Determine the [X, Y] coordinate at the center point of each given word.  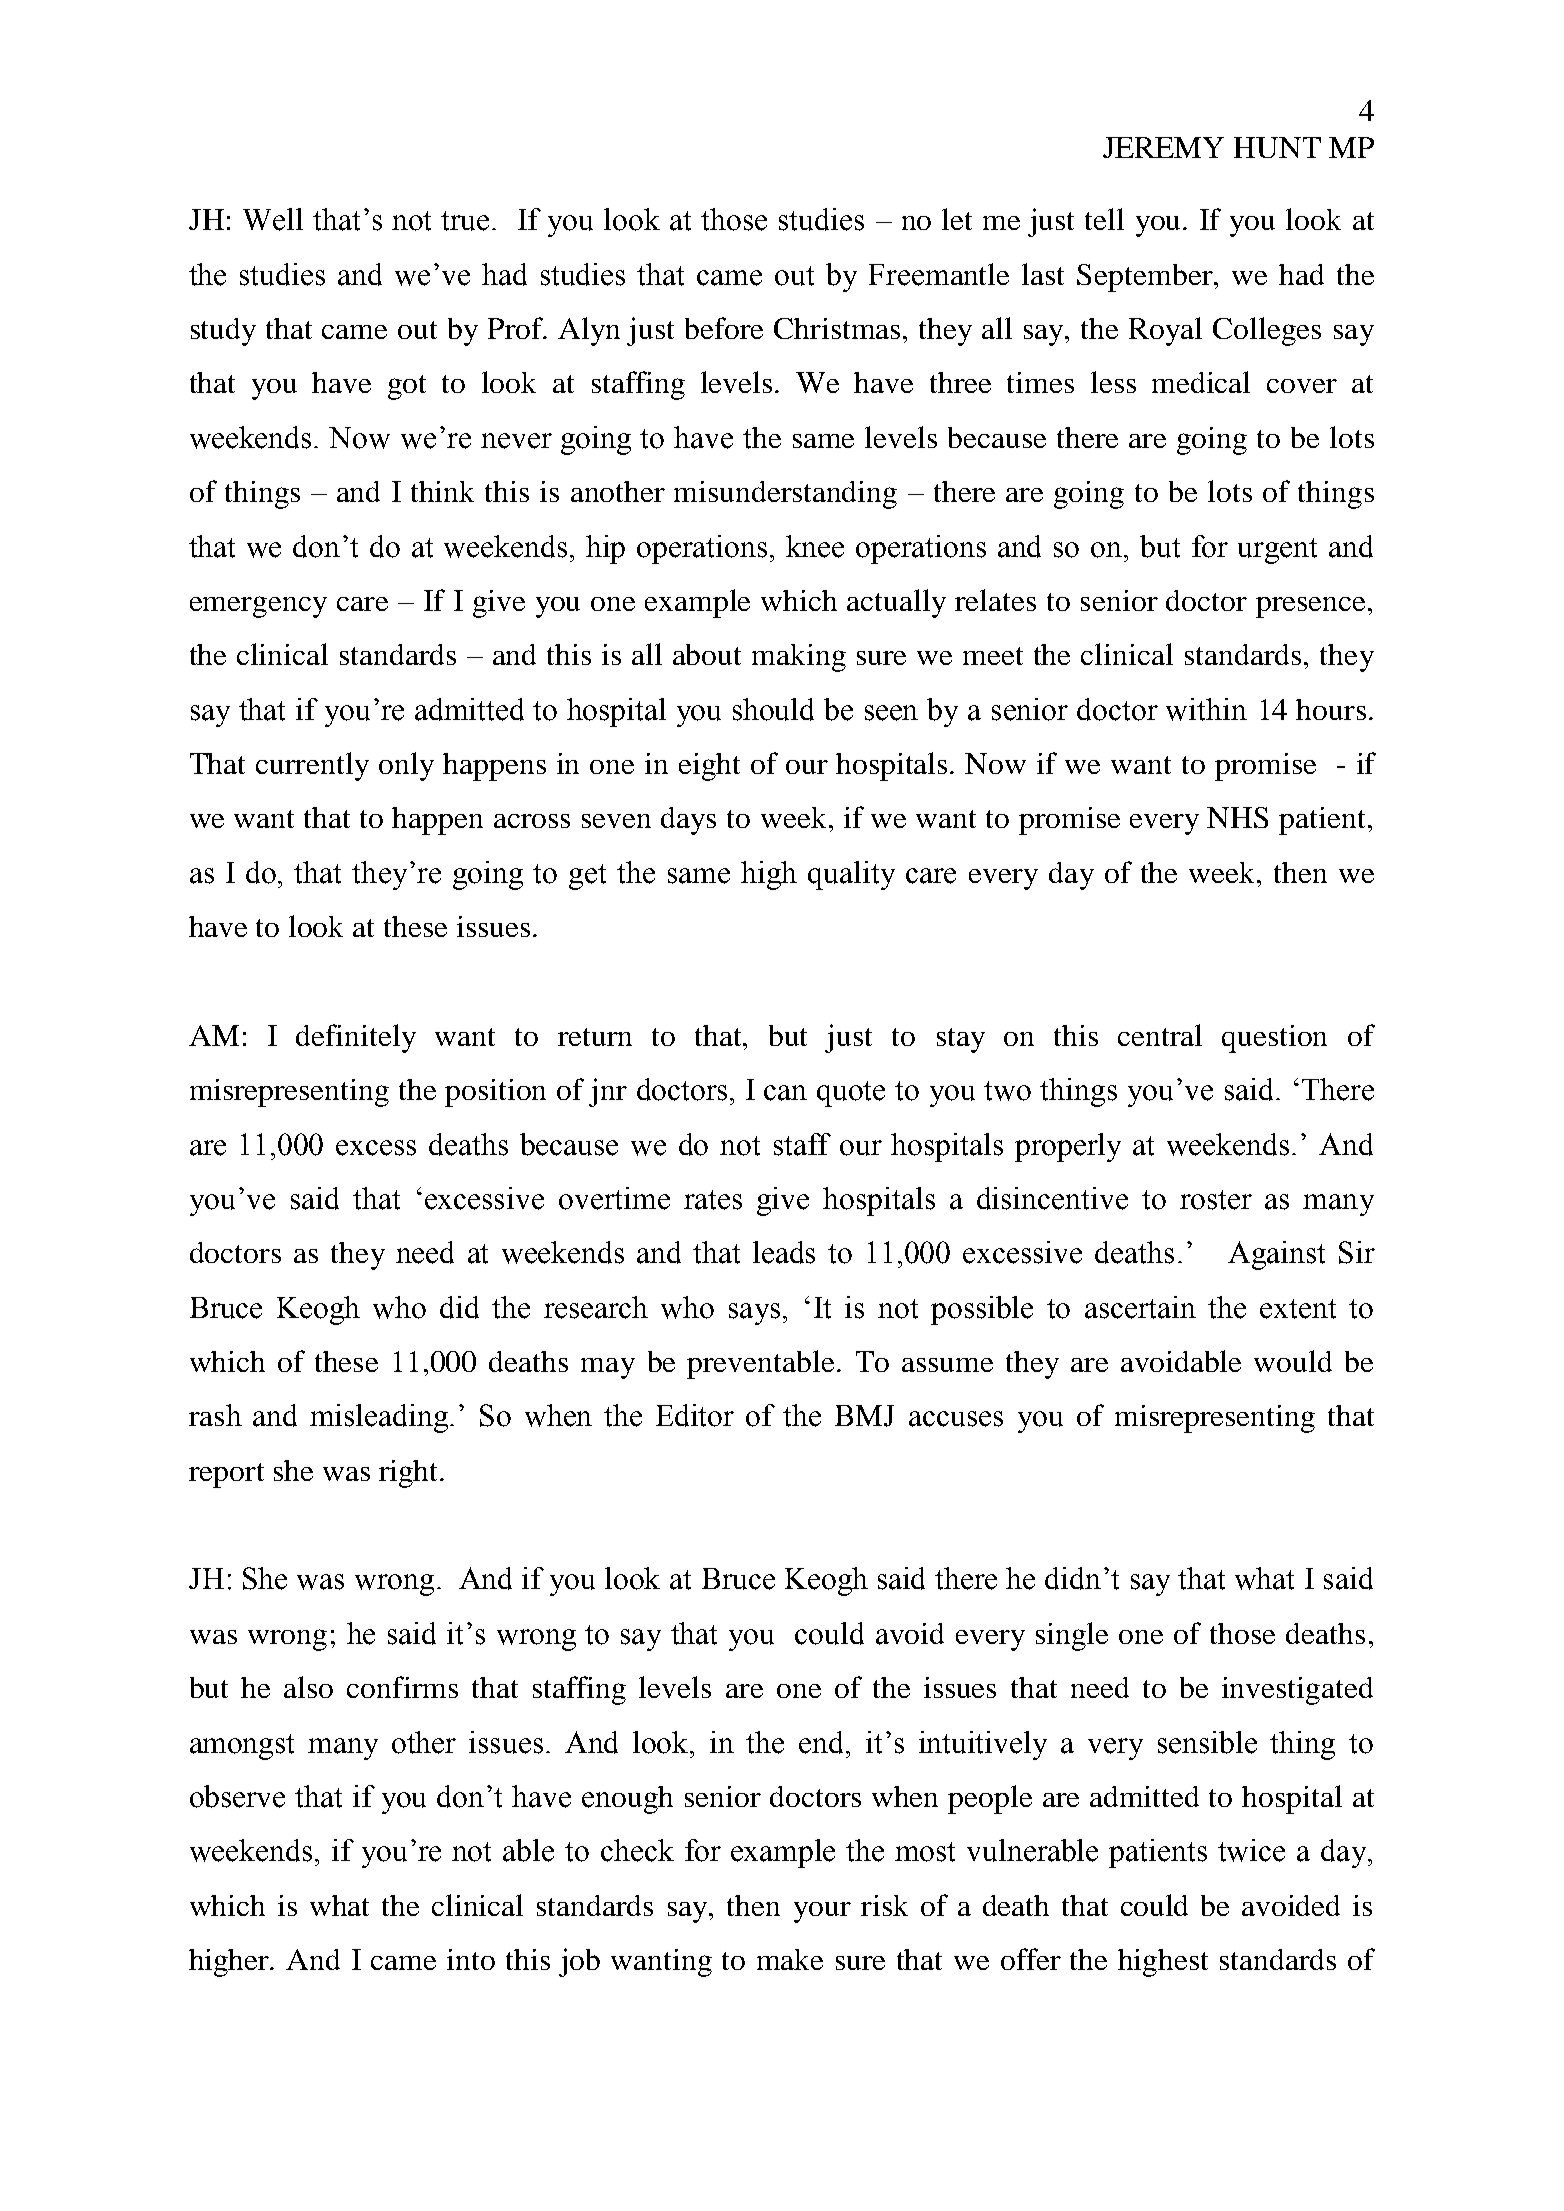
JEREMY [1163, 147]
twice [1251, 1850]
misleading [380, 1418]
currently [312, 766]
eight [709, 767]
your [822, 1912]
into [471, 1959]
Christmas [839, 328]
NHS [1237, 817]
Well [273, 219]
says [756, 1314]
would [1293, 1361]
